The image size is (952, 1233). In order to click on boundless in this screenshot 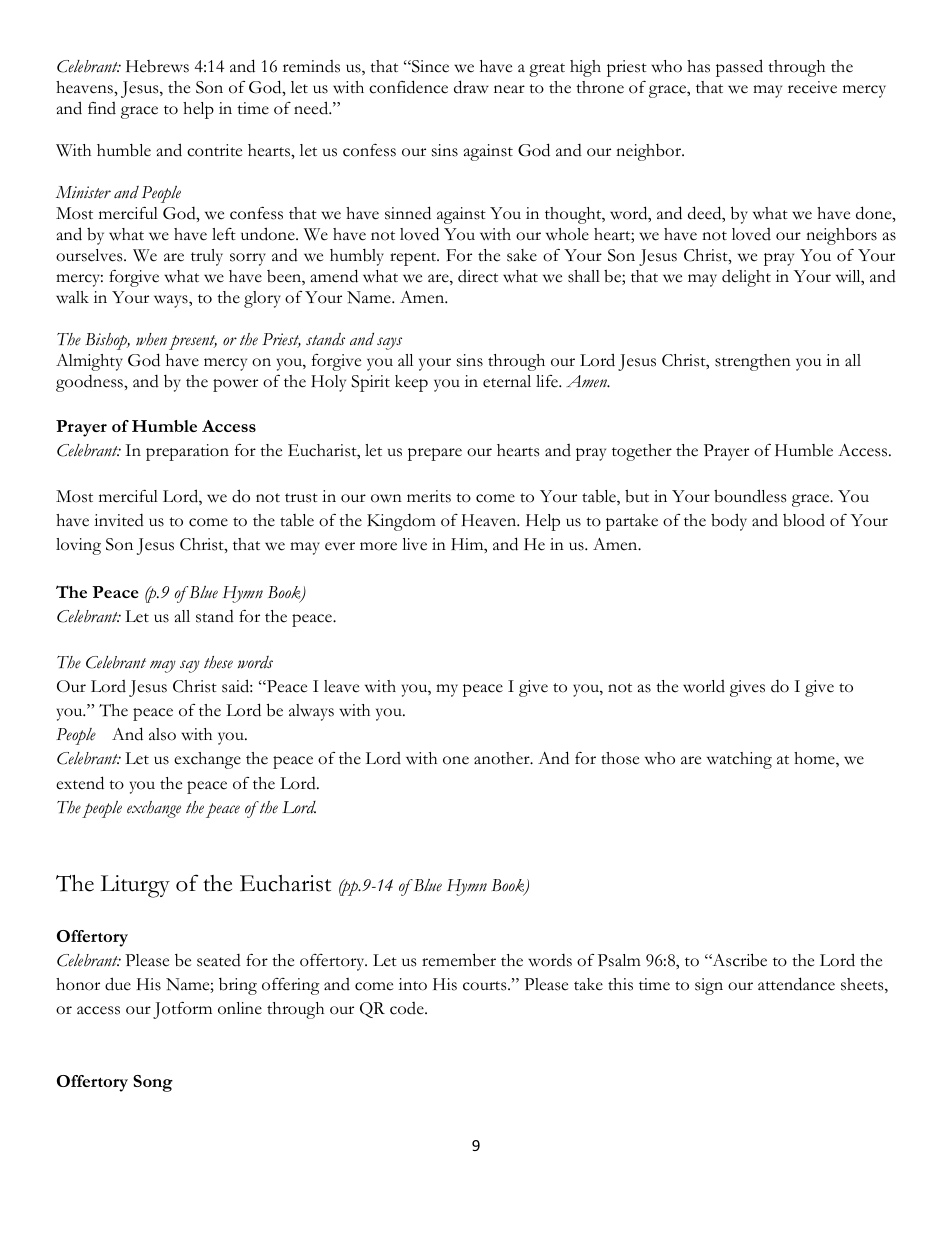, I will do `click(750, 496)`.
